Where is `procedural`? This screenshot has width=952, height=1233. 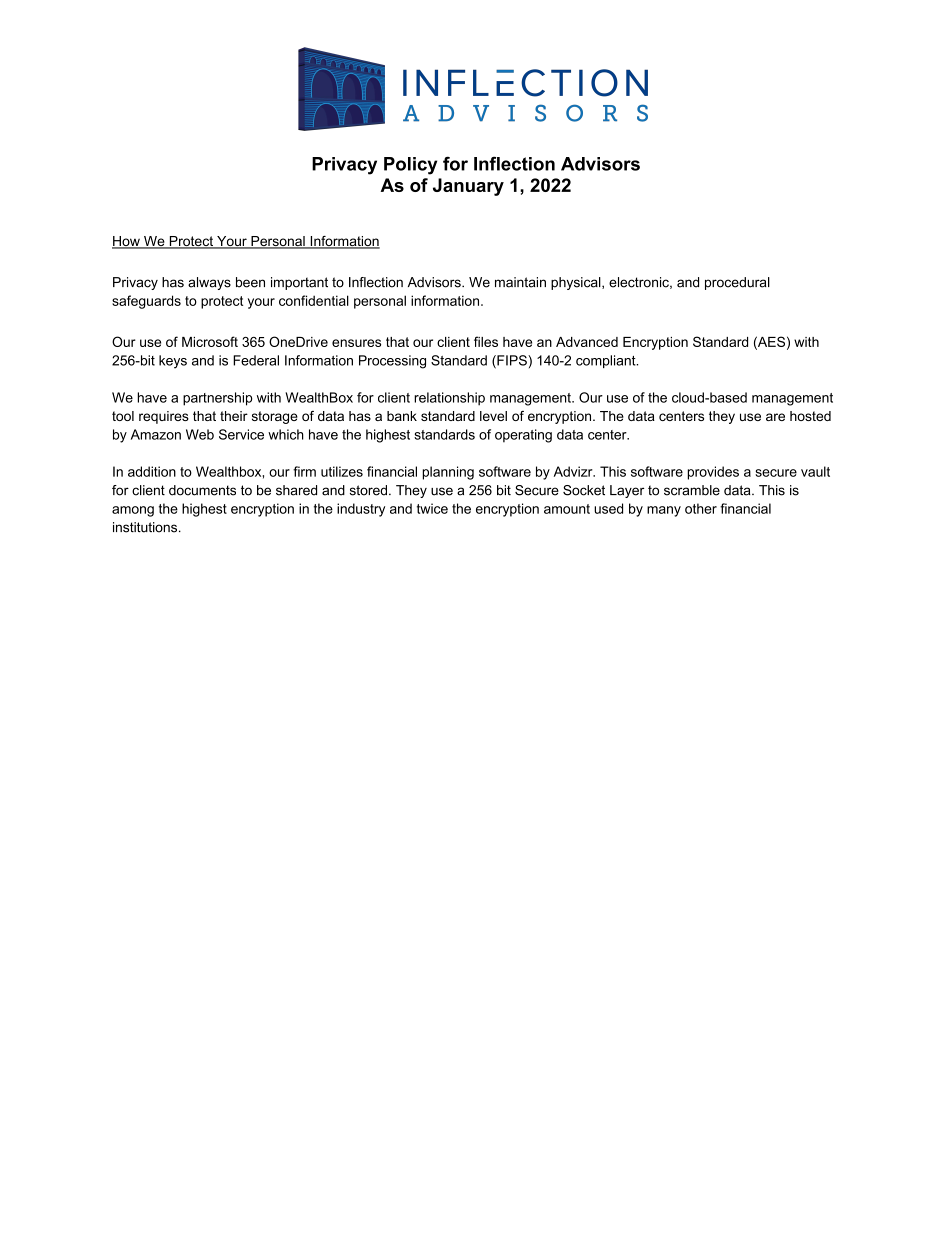
procedural is located at coordinates (737, 283).
